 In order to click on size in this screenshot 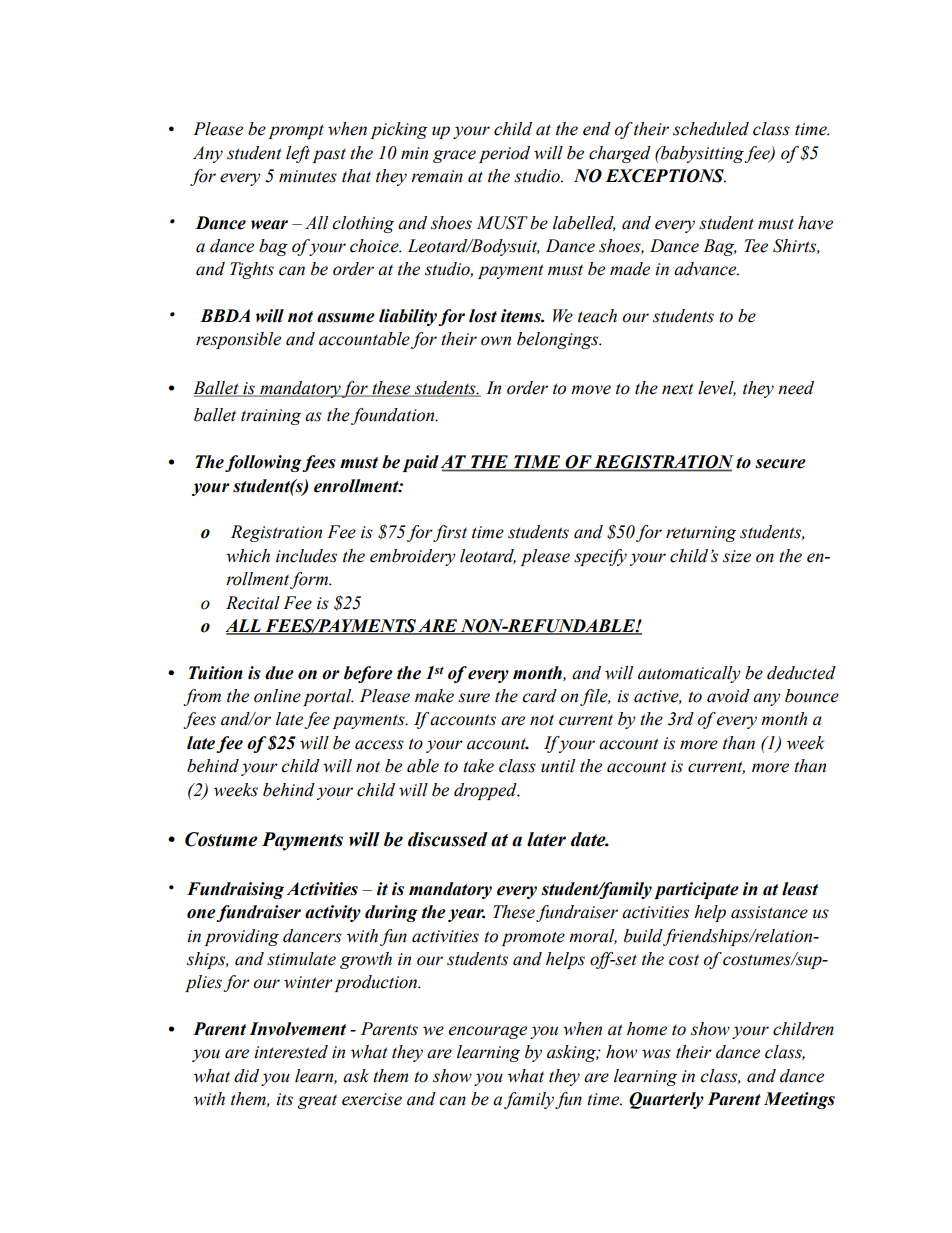, I will do `click(737, 556)`.
